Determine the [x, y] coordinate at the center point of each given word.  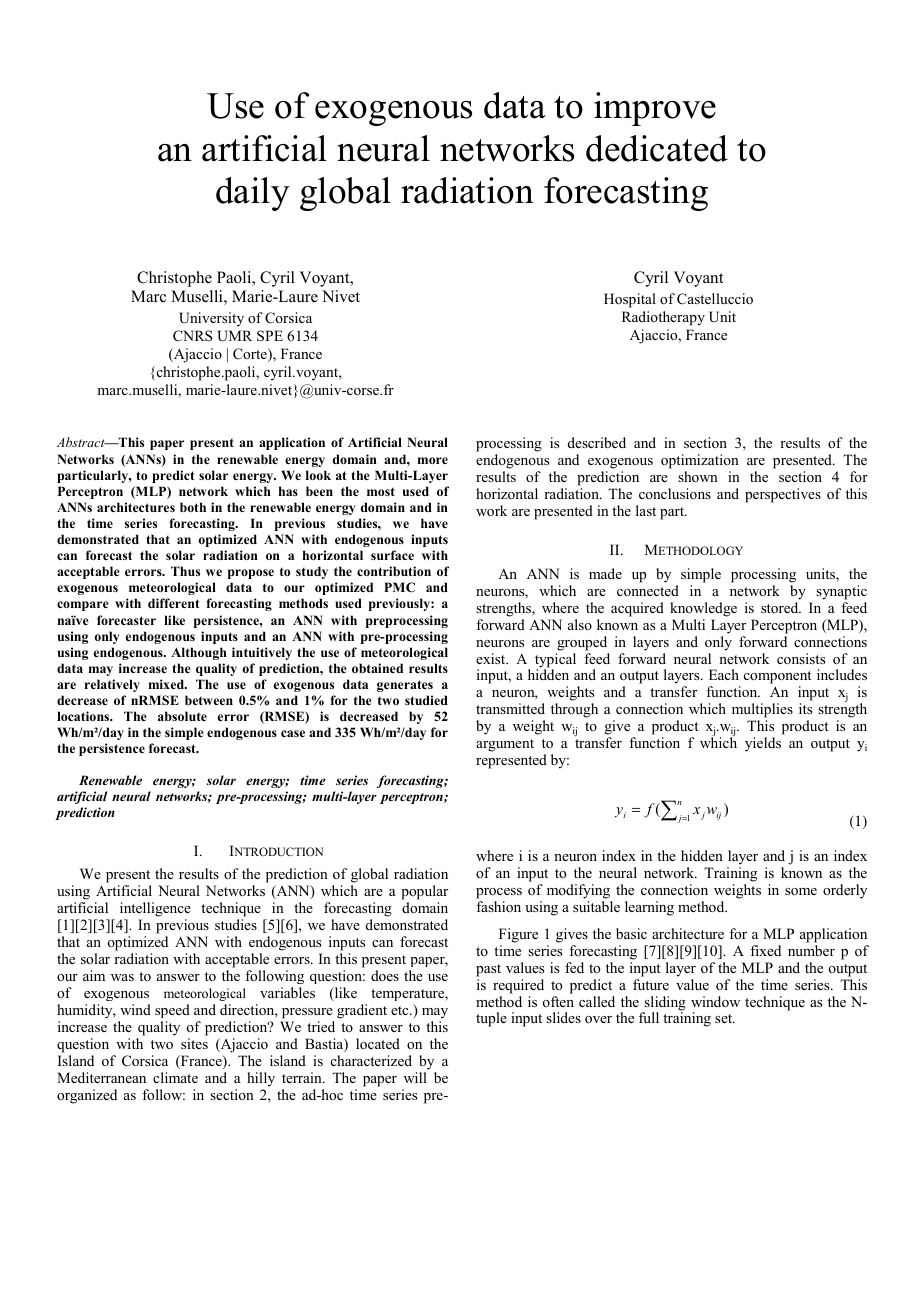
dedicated [657, 148]
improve [655, 109]
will [415, 1077]
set [725, 1018]
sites [194, 1043]
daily [253, 194]
